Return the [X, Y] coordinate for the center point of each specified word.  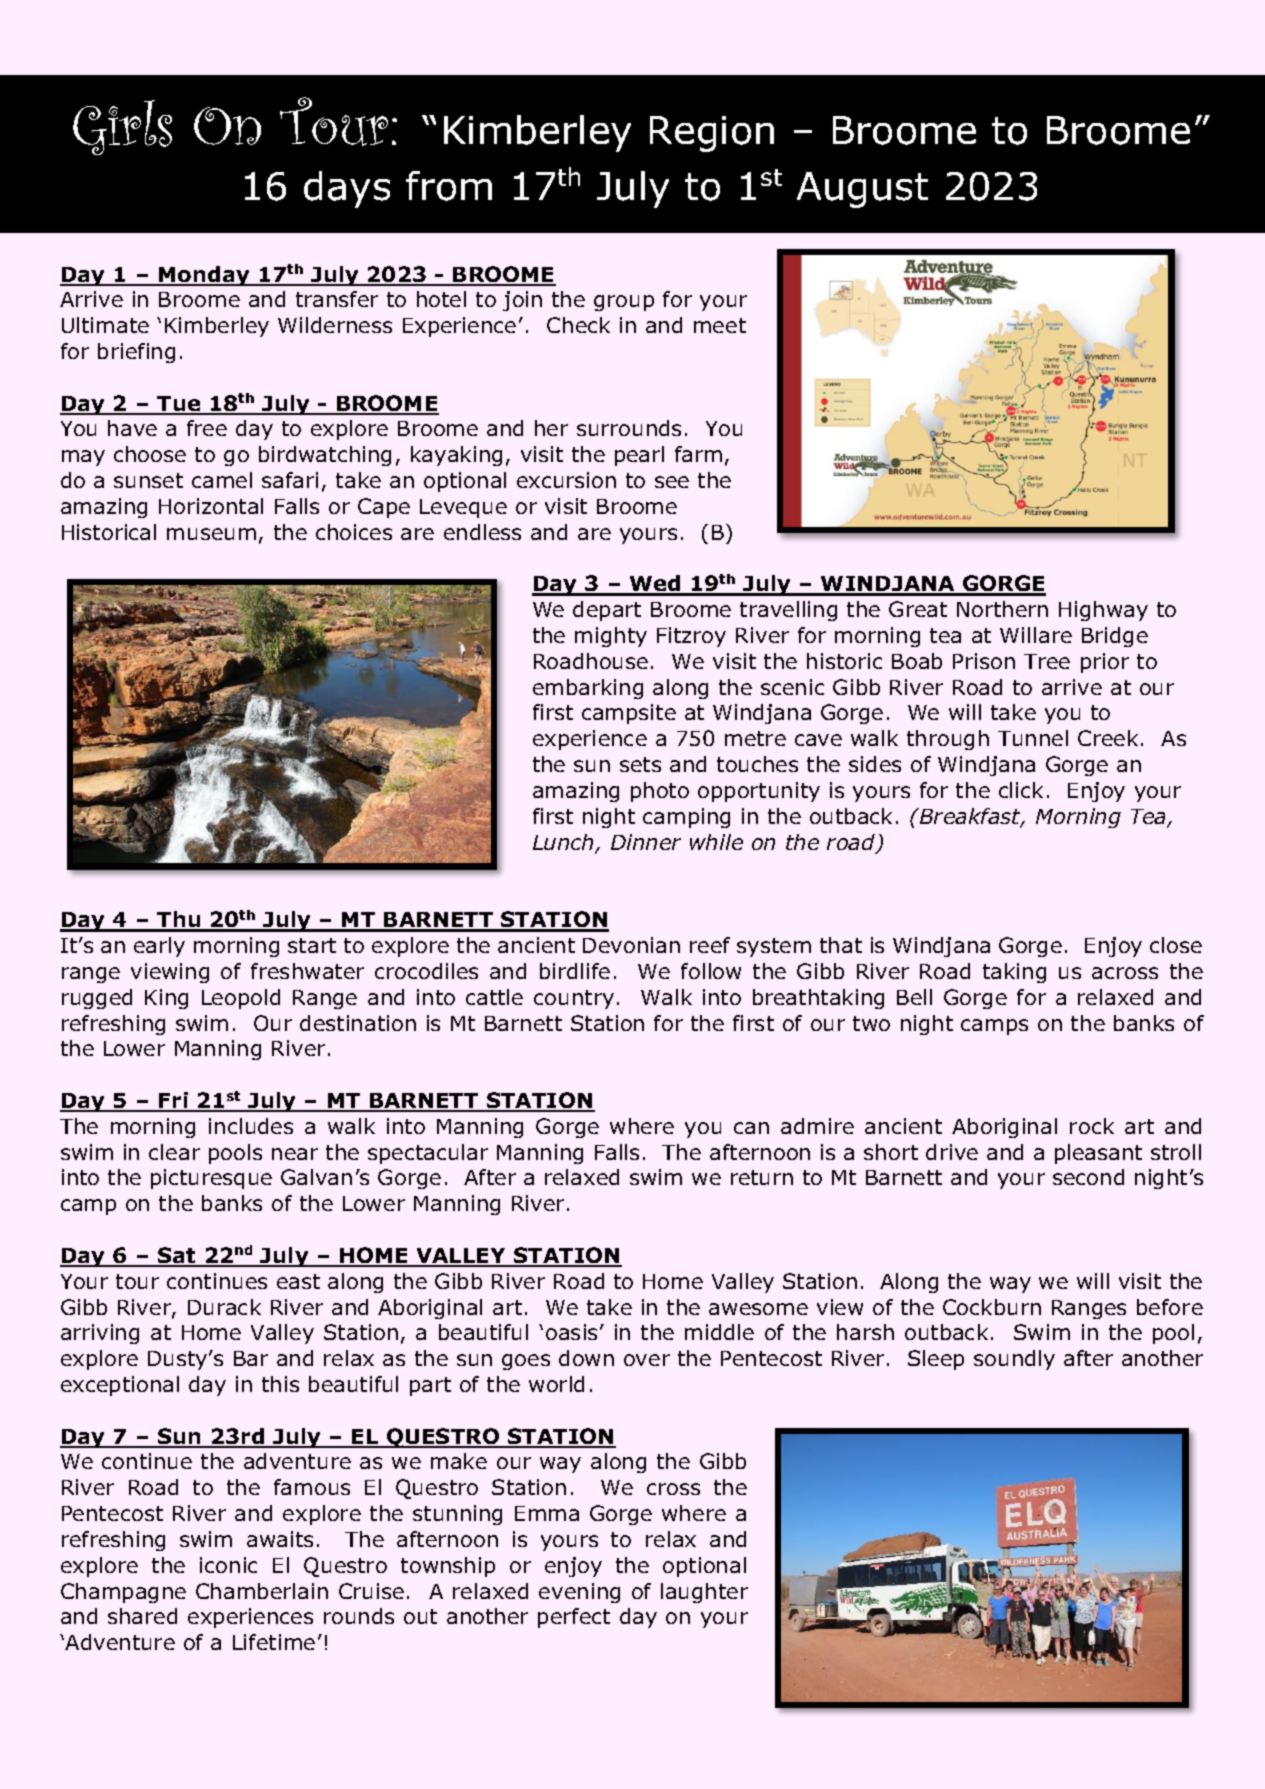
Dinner [646, 842]
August [862, 190]
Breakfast [970, 817]
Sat [177, 1256]
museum [211, 534]
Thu [179, 921]
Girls [122, 127]
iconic [228, 1565]
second [1088, 1177]
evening [579, 1593]
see [672, 482]
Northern [1002, 609]
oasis [571, 1332]
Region [712, 134]
